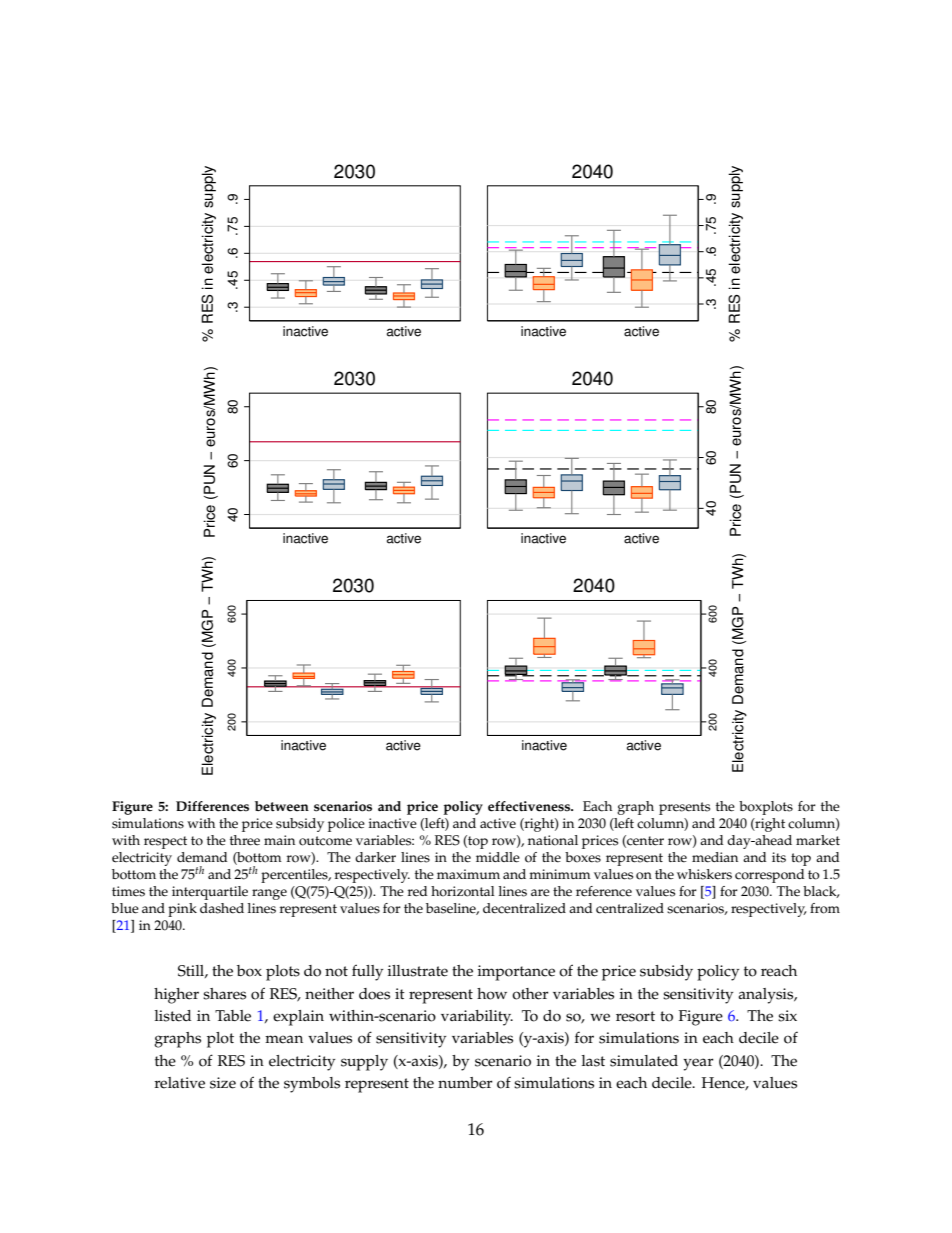 The width and height of the document is (952, 1233). What do you see at coordinates (684, 808) in the document?
I see `presents` at bounding box center [684, 808].
